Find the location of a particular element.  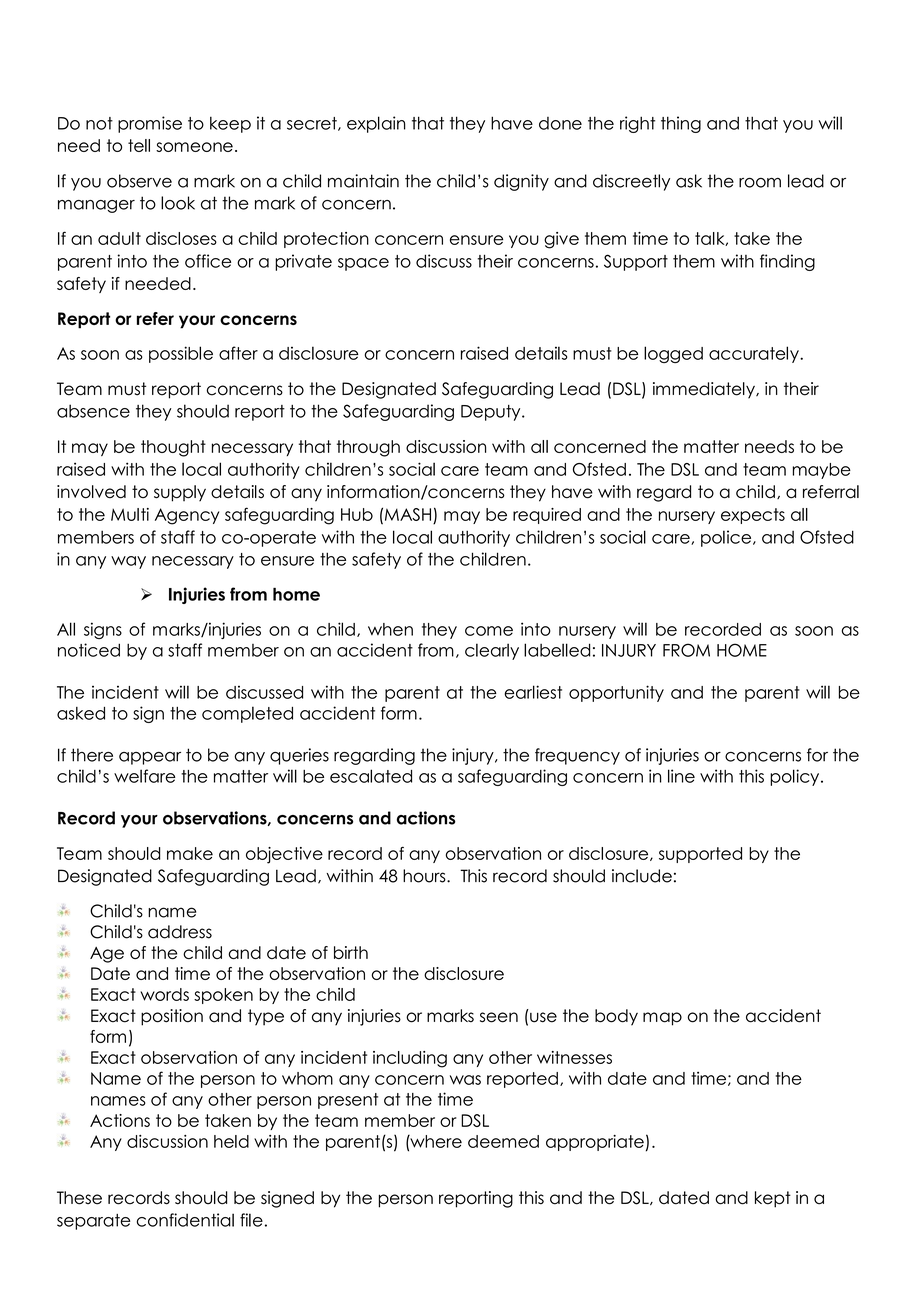

Deputy is located at coordinates (492, 413).
